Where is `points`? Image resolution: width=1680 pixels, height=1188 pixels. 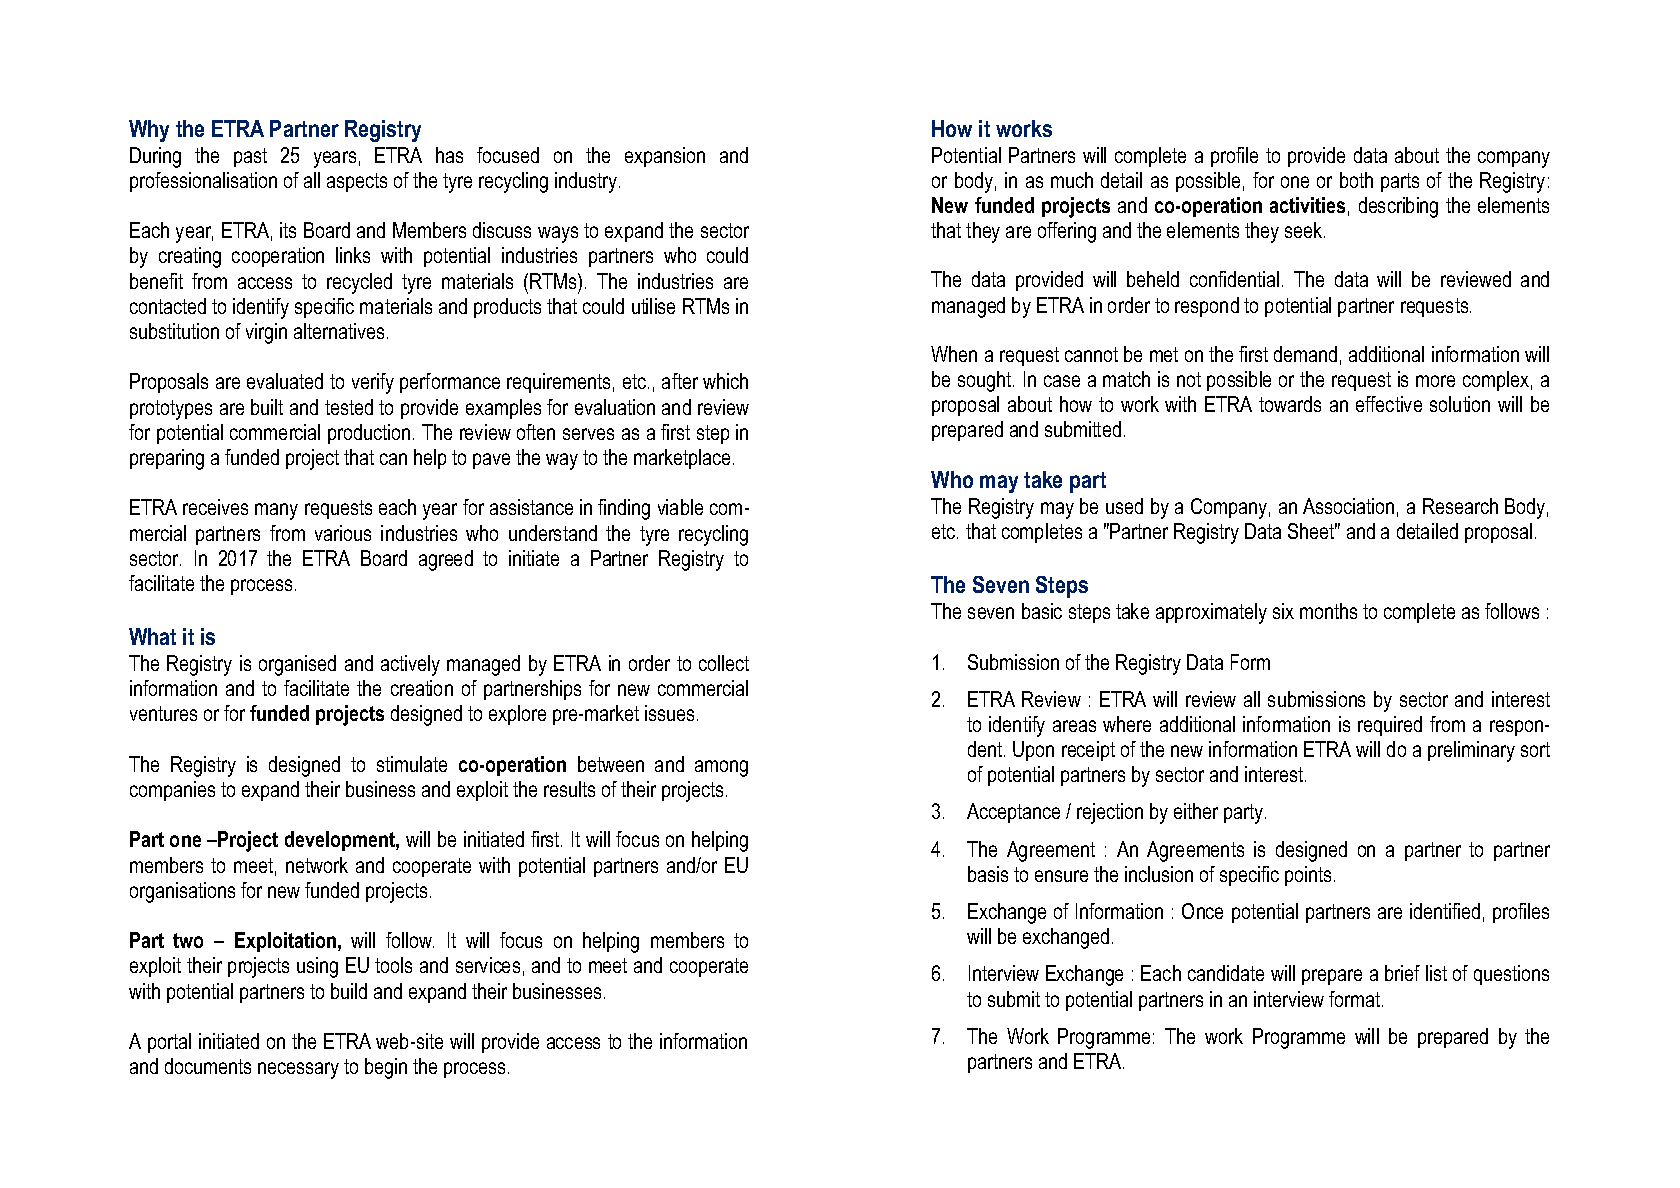 points is located at coordinates (1308, 876).
